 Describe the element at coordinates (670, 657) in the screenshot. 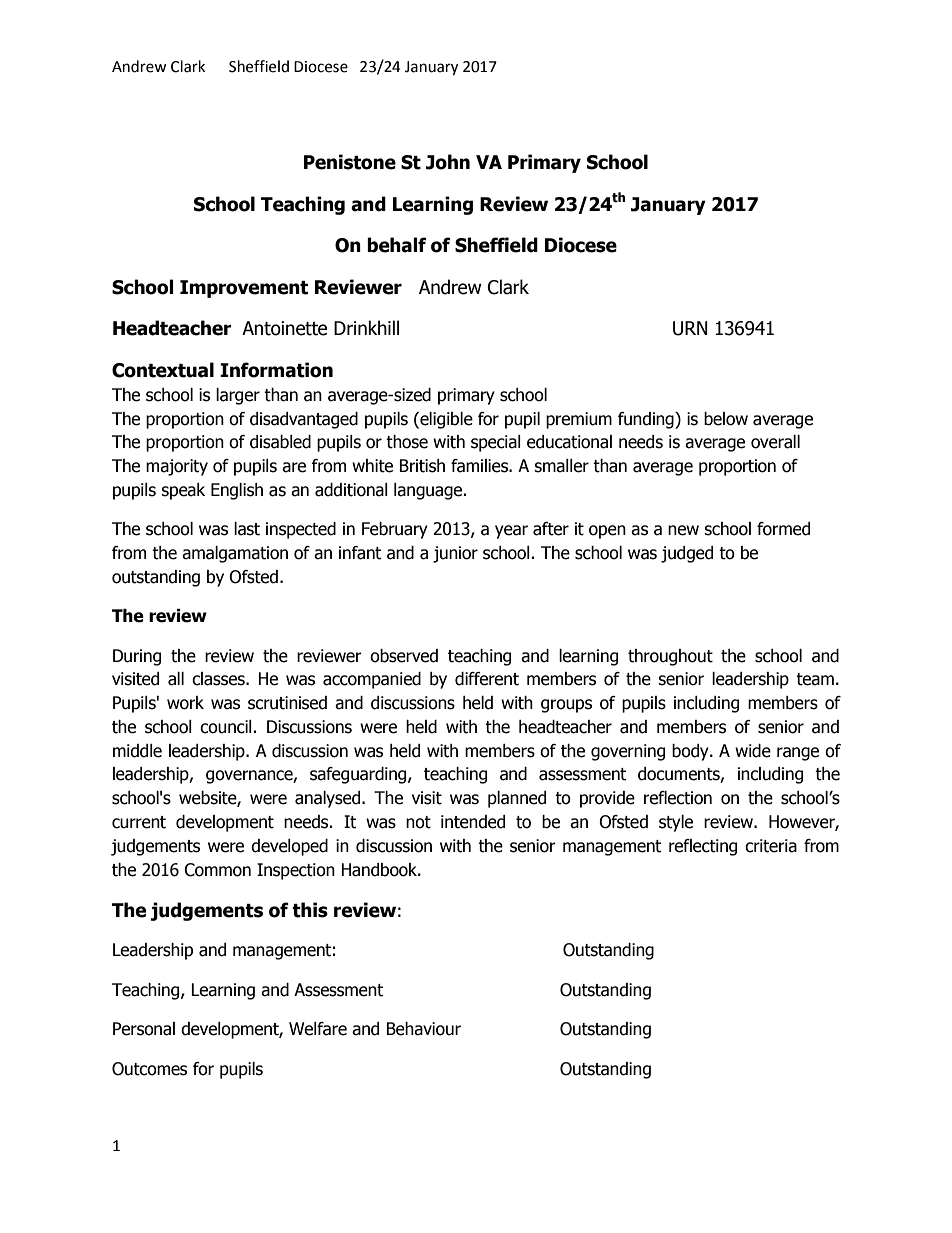

I see `throughout` at that location.
